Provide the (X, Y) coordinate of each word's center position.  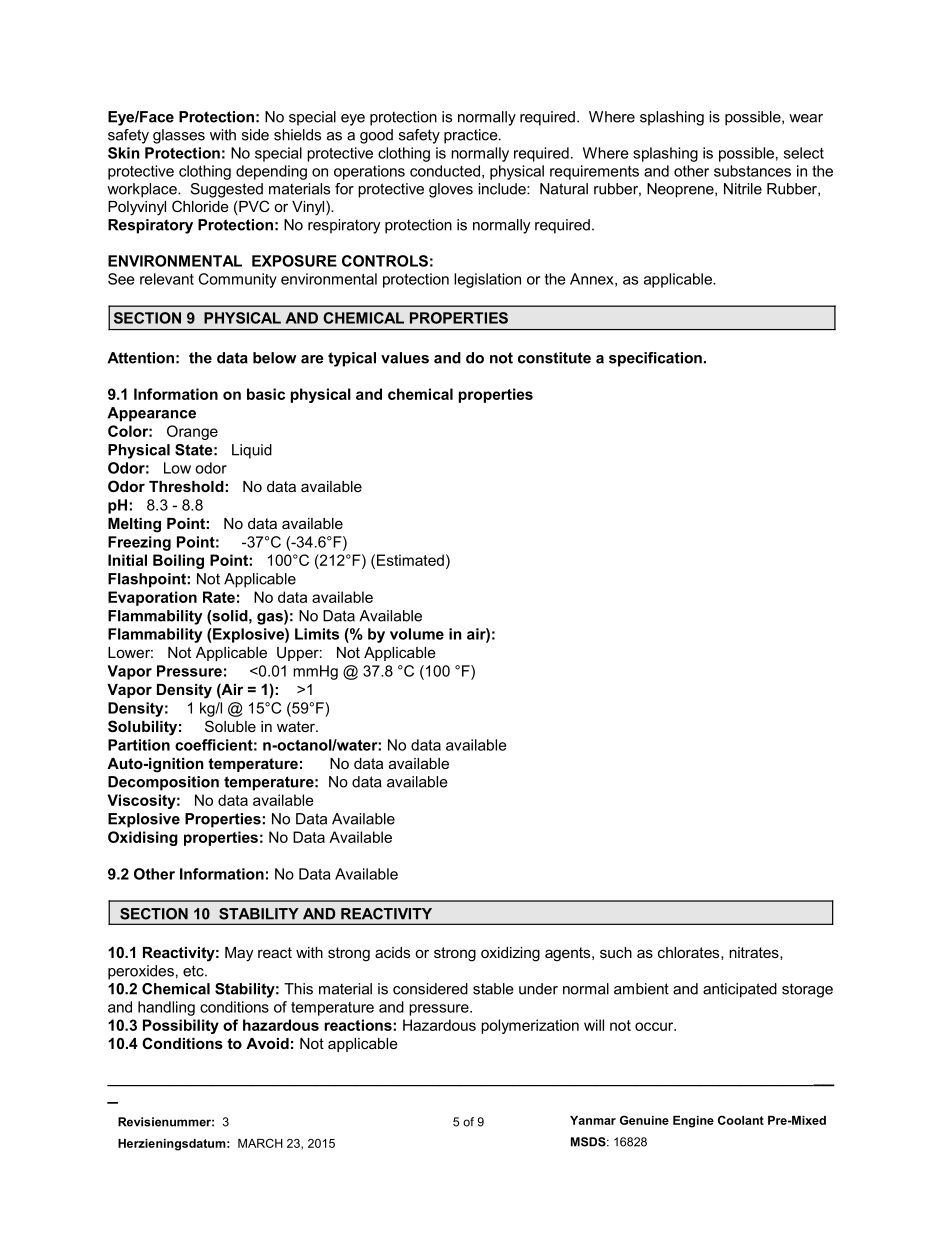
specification (655, 359)
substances (752, 171)
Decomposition (163, 783)
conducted (445, 171)
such (616, 952)
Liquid (252, 451)
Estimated (410, 560)
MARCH (260, 1143)
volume (417, 634)
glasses (179, 136)
